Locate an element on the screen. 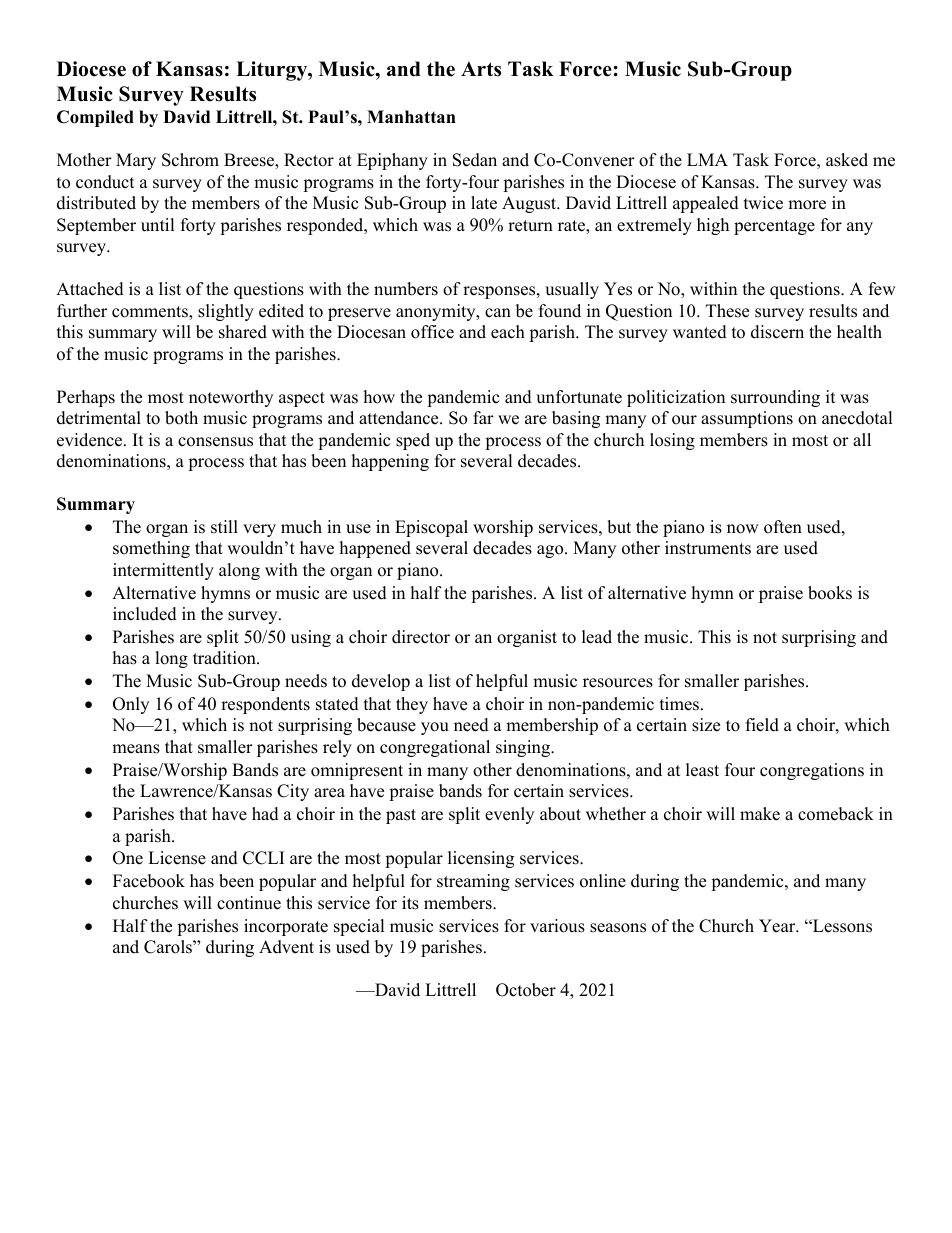  Arts is located at coordinates (481, 69).
